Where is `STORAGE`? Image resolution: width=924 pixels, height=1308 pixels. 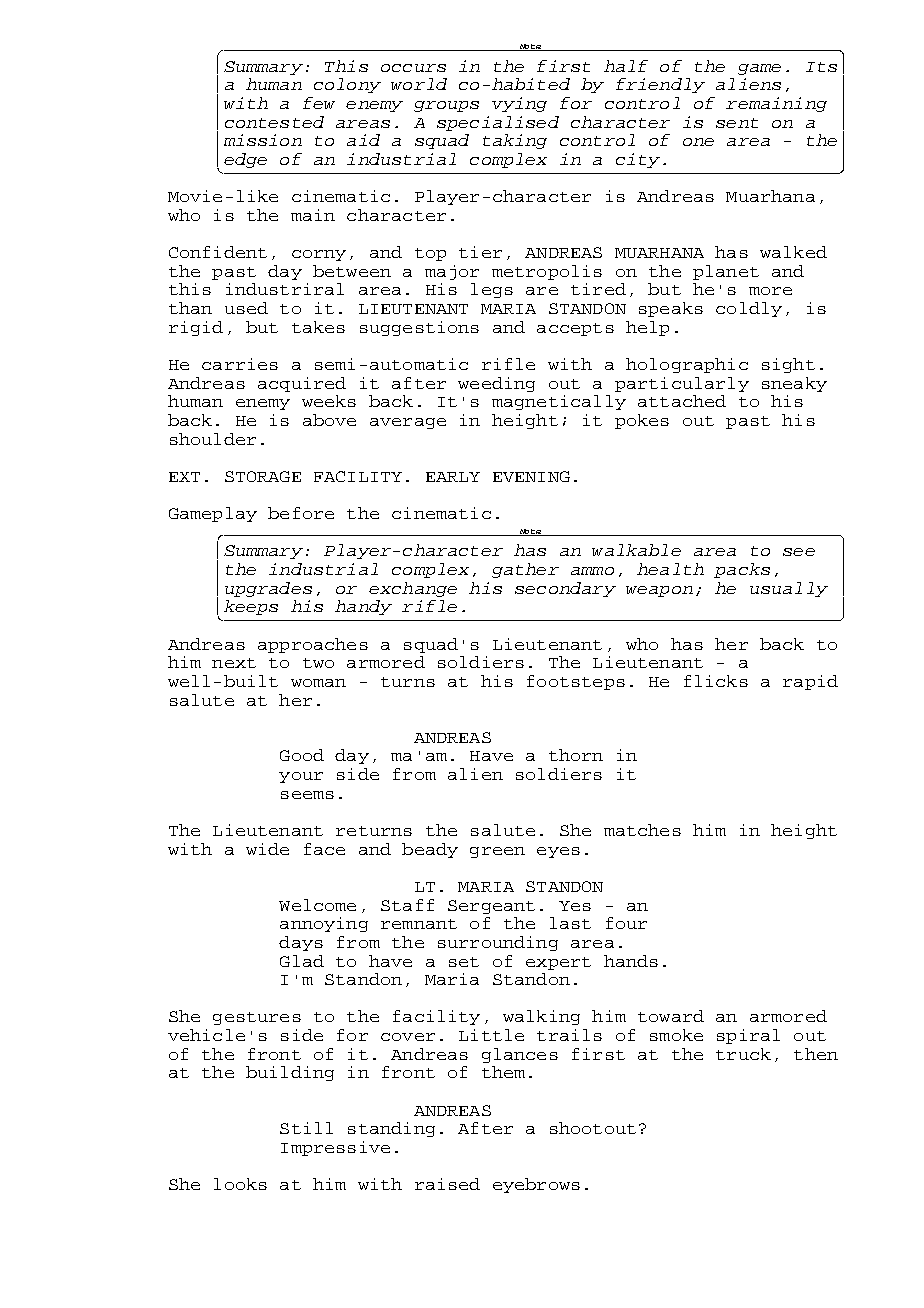 STORAGE is located at coordinates (263, 476).
